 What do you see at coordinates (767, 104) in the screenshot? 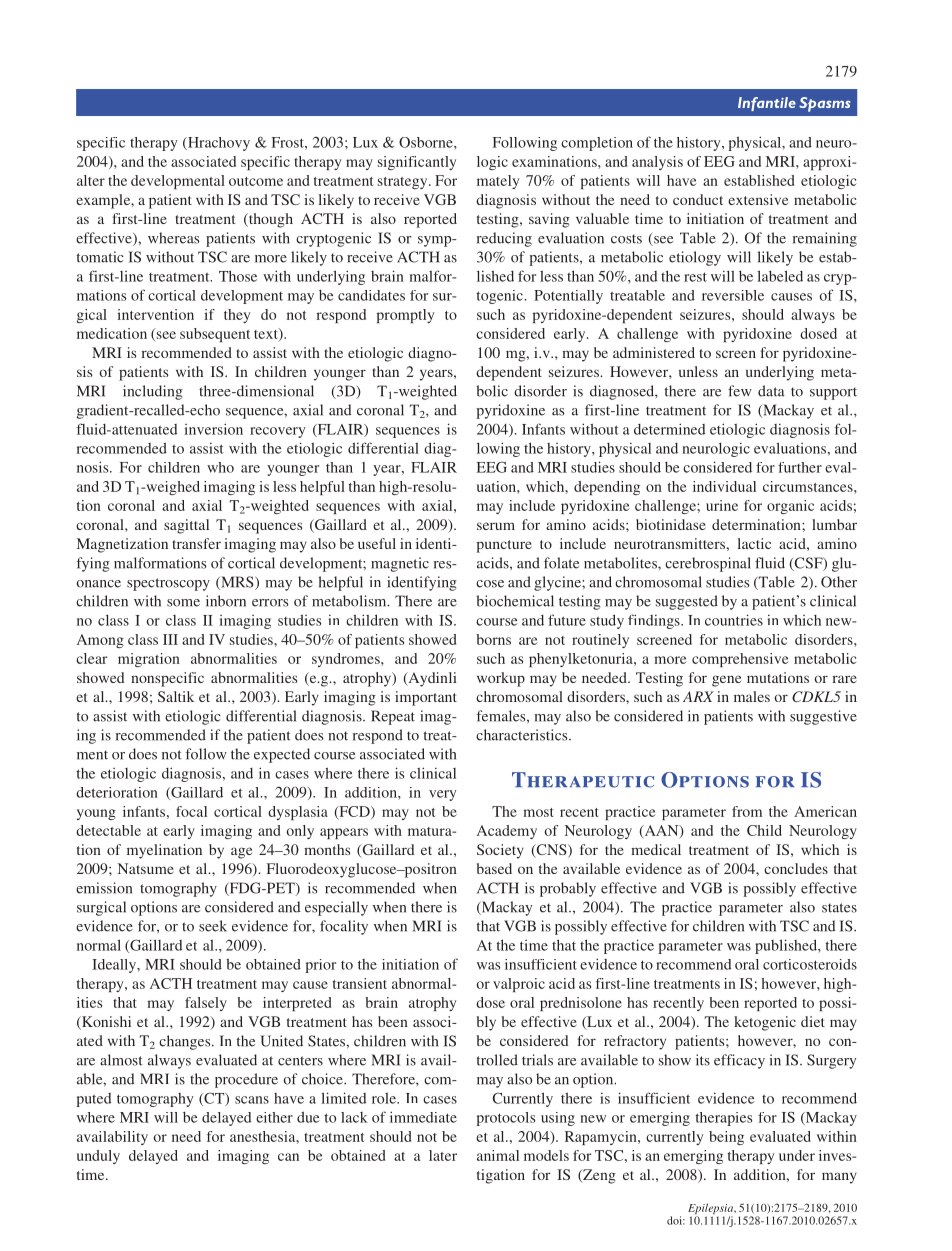
I see `Infantile` at bounding box center [767, 104].
